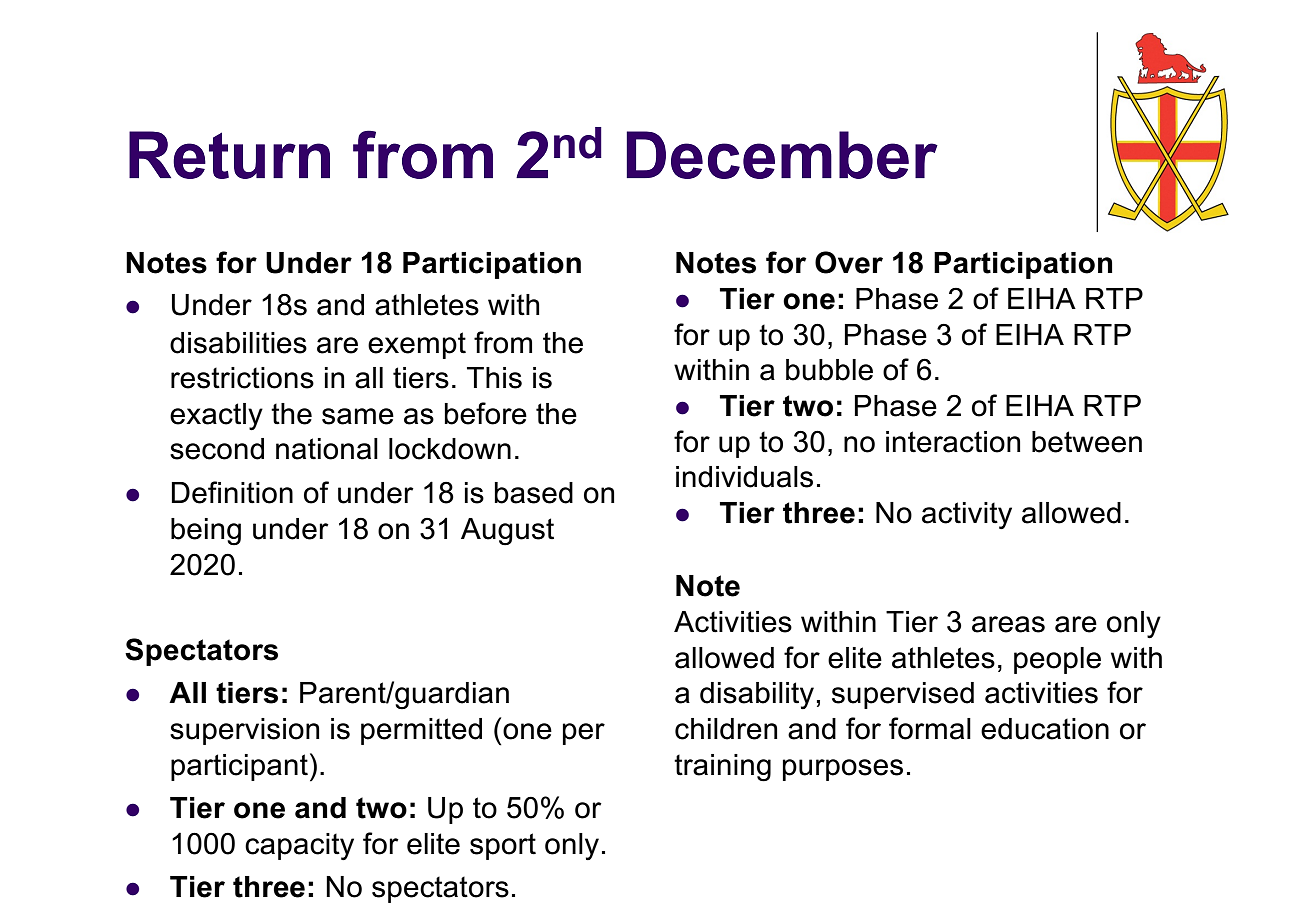 The width and height of the screenshot is (1308, 924). I want to click on Definition, so click(232, 492).
